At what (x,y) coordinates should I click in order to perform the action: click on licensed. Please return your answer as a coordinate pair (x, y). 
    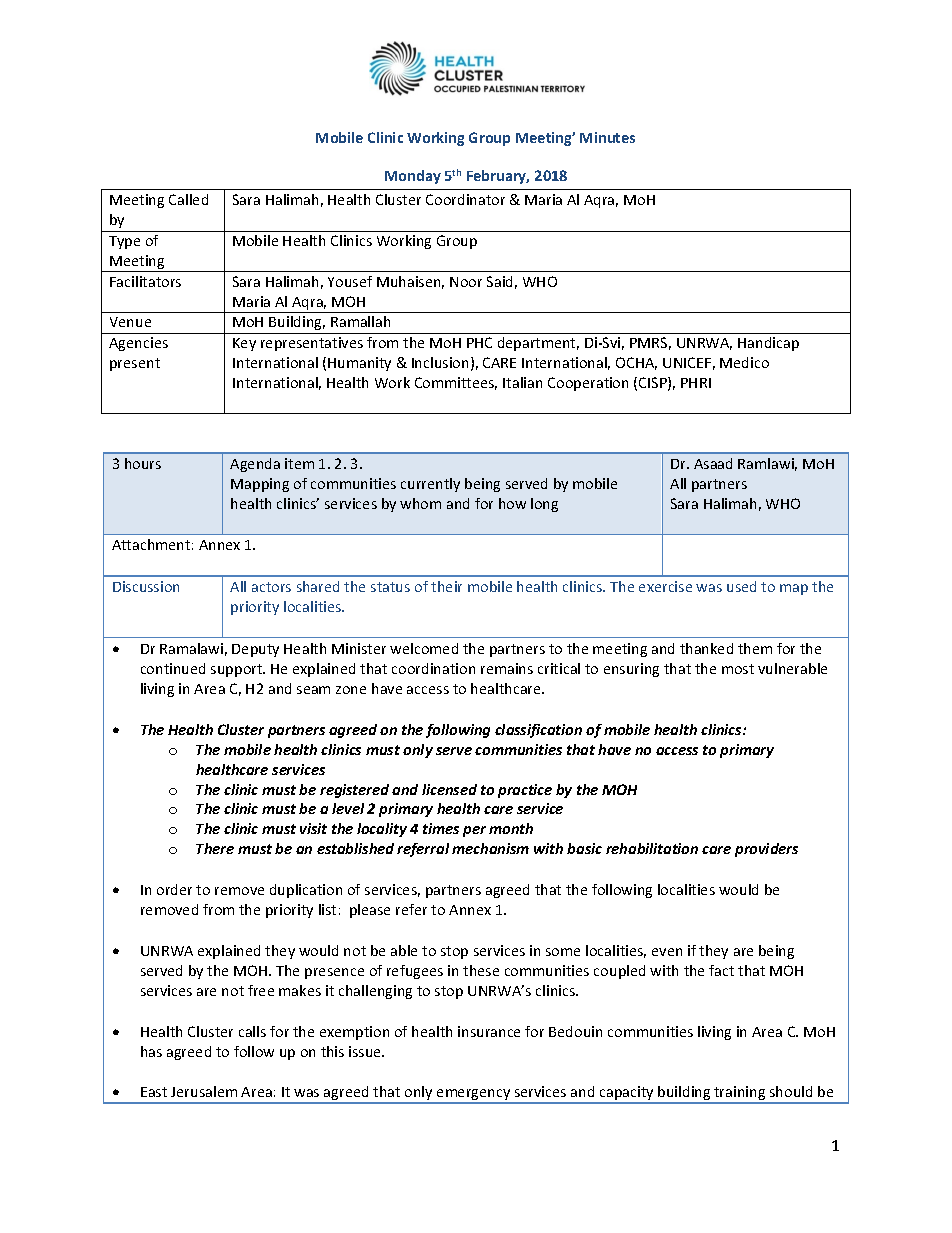
    Looking at the image, I should click on (449, 789).
